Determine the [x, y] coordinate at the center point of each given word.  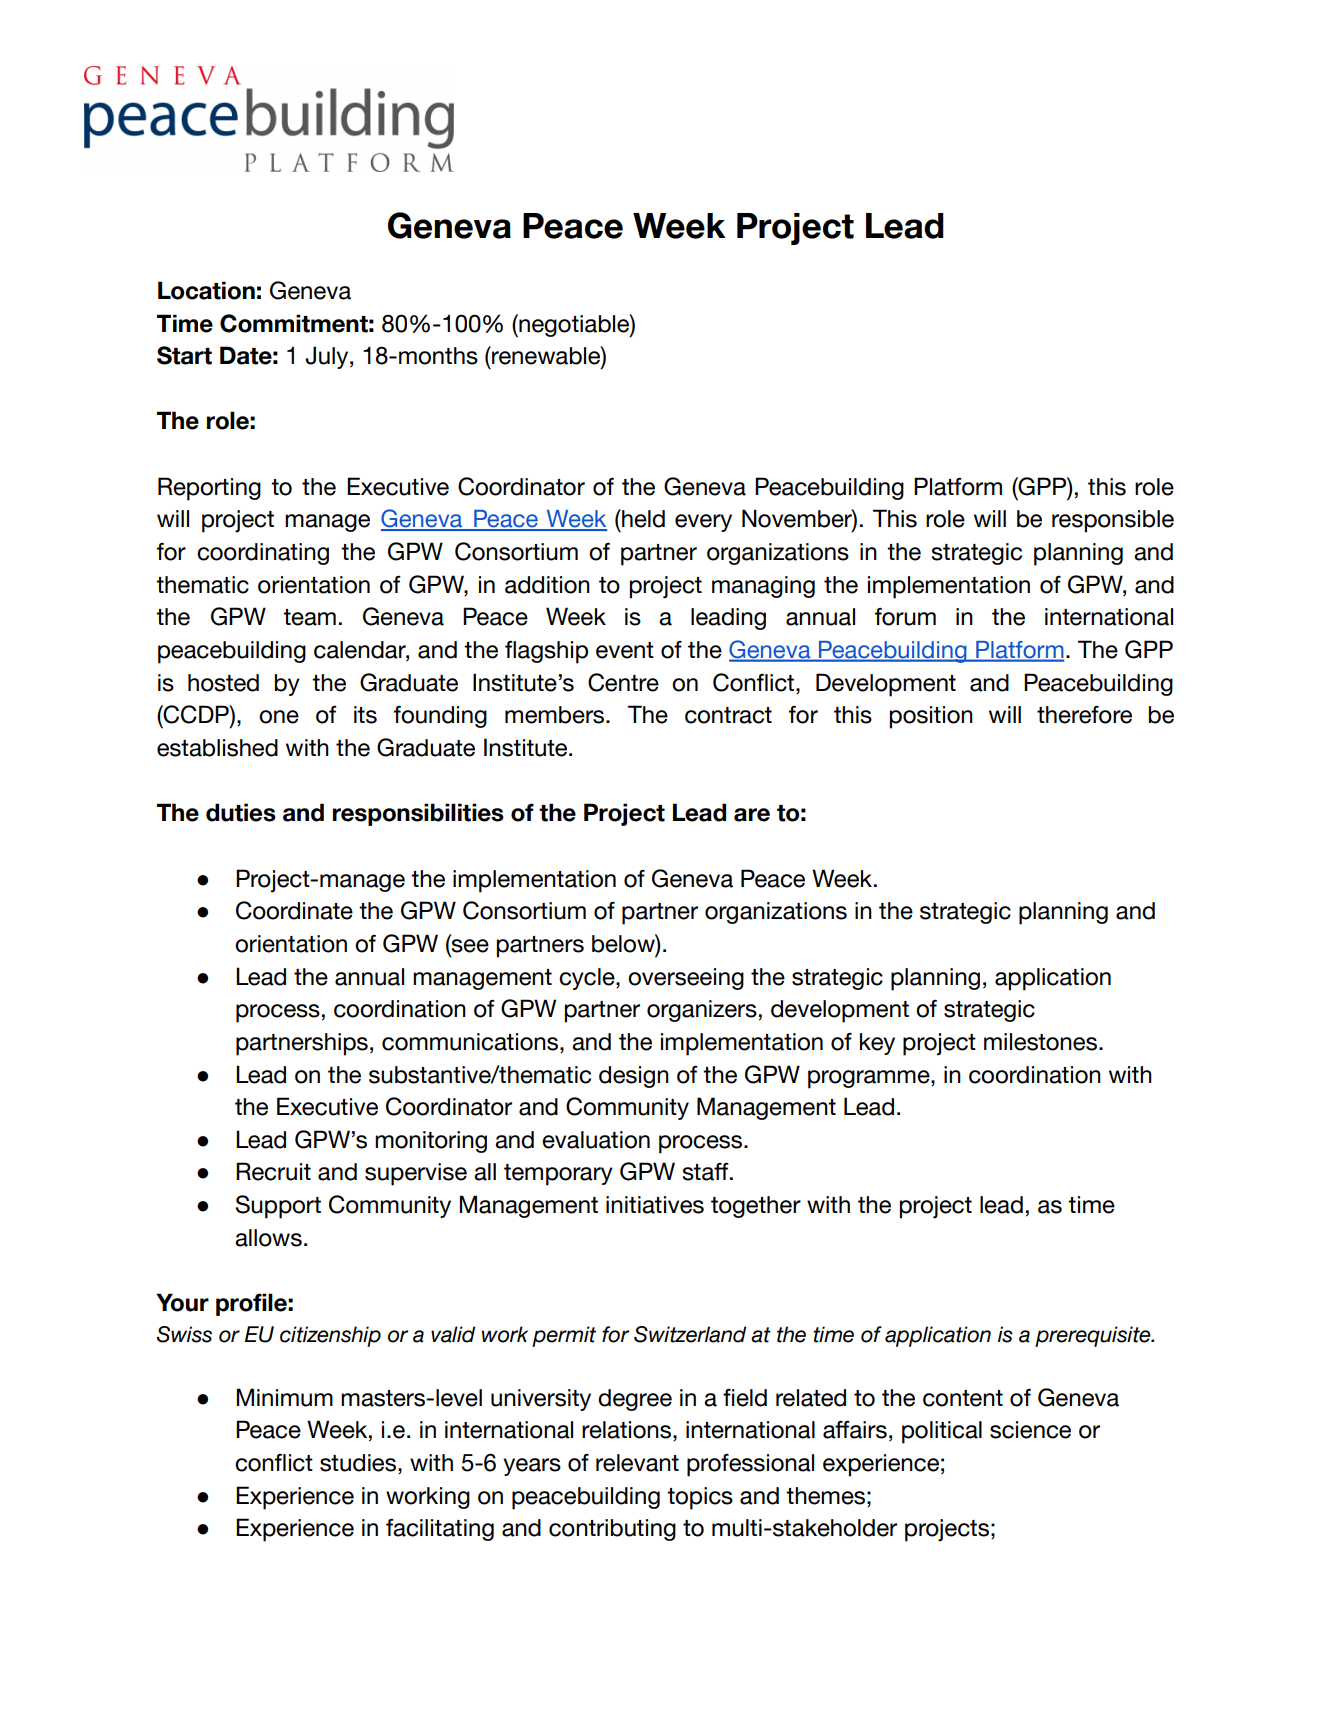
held [642, 518]
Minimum [284, 1397]
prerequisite [1094, 1336]
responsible [1113, 521]
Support [278, 1207]
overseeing [686, 979]
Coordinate [294, 910]
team [309, 617]
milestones [1042, 1042]
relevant [637, 1463]
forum [905, 616]
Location [206, 290]
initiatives [655, 1205]
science [1030, 1430]
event [625, 650]
